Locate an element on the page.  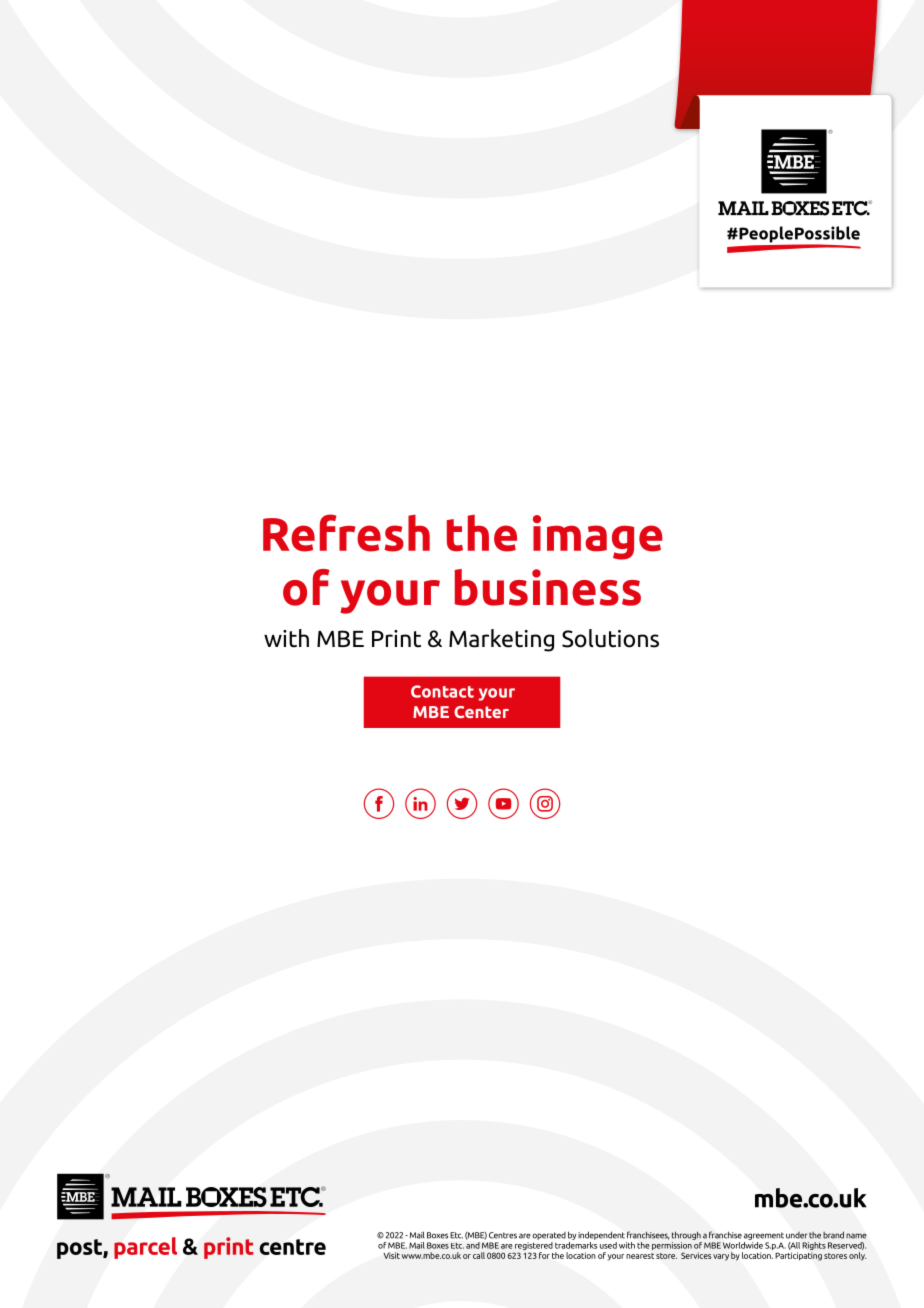
Contact is located at coordinates (442, 691).
